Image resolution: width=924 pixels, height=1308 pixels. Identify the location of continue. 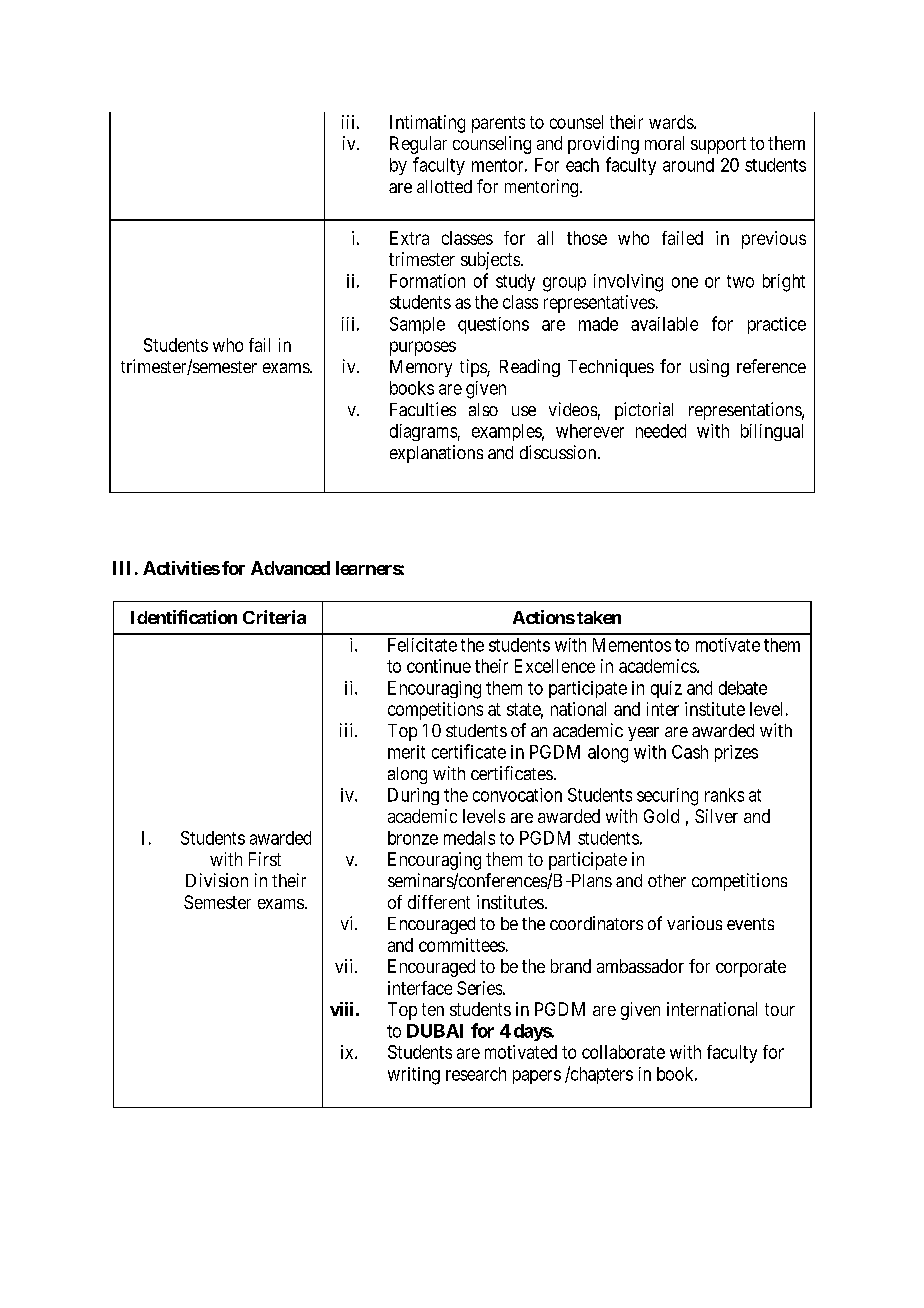
(439, 666).
